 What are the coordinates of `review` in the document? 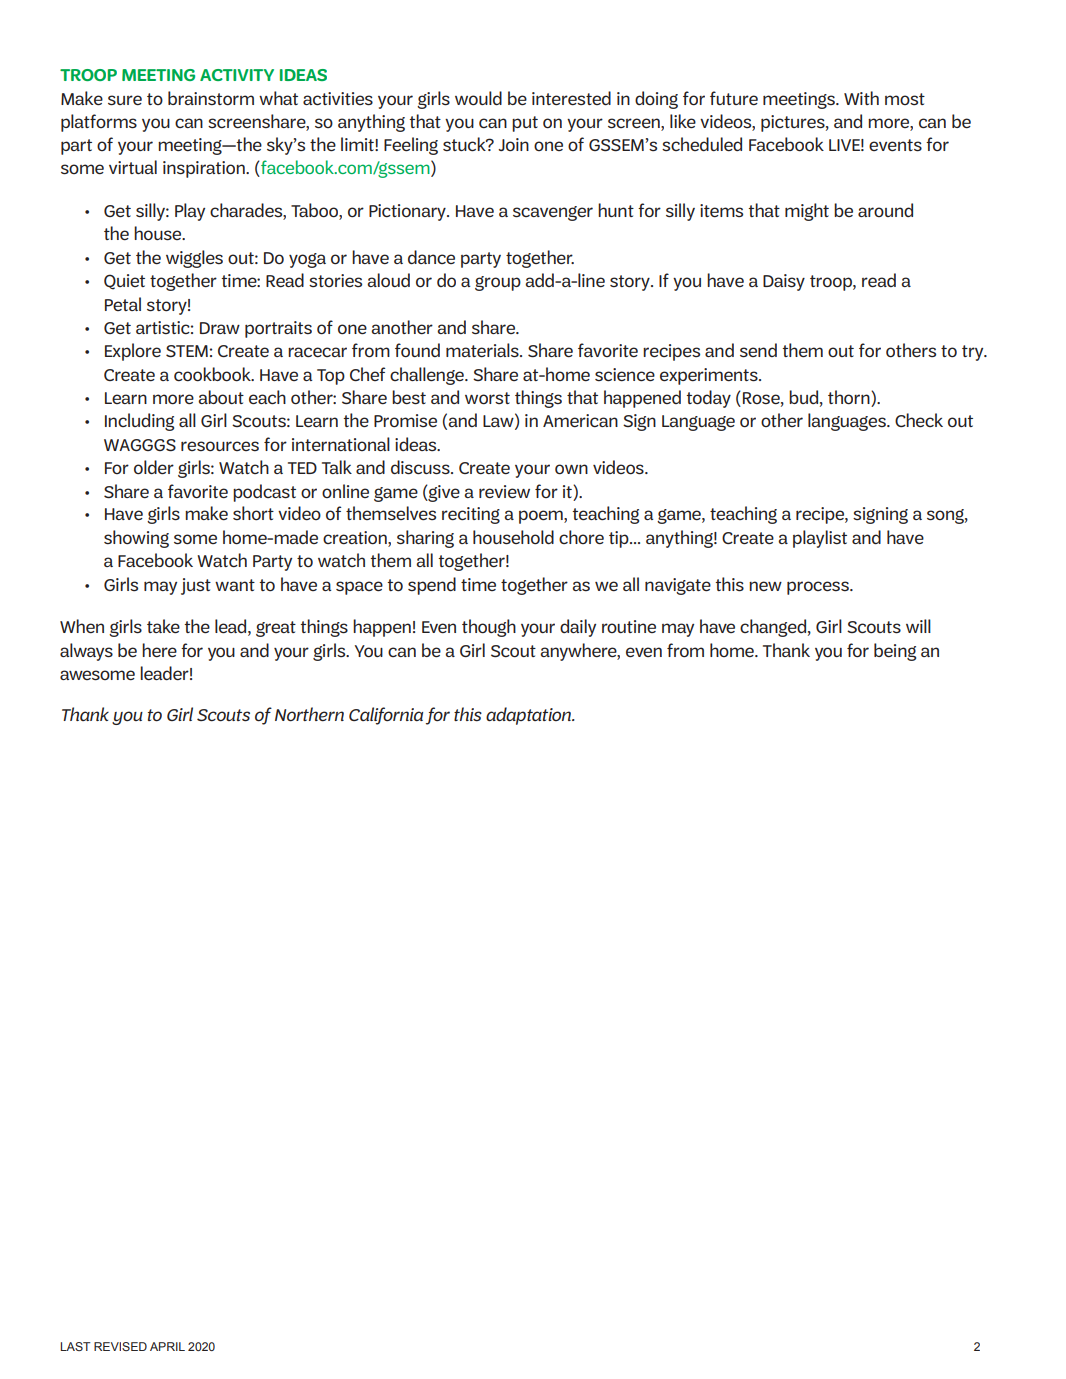 It's located at (504, 491).
